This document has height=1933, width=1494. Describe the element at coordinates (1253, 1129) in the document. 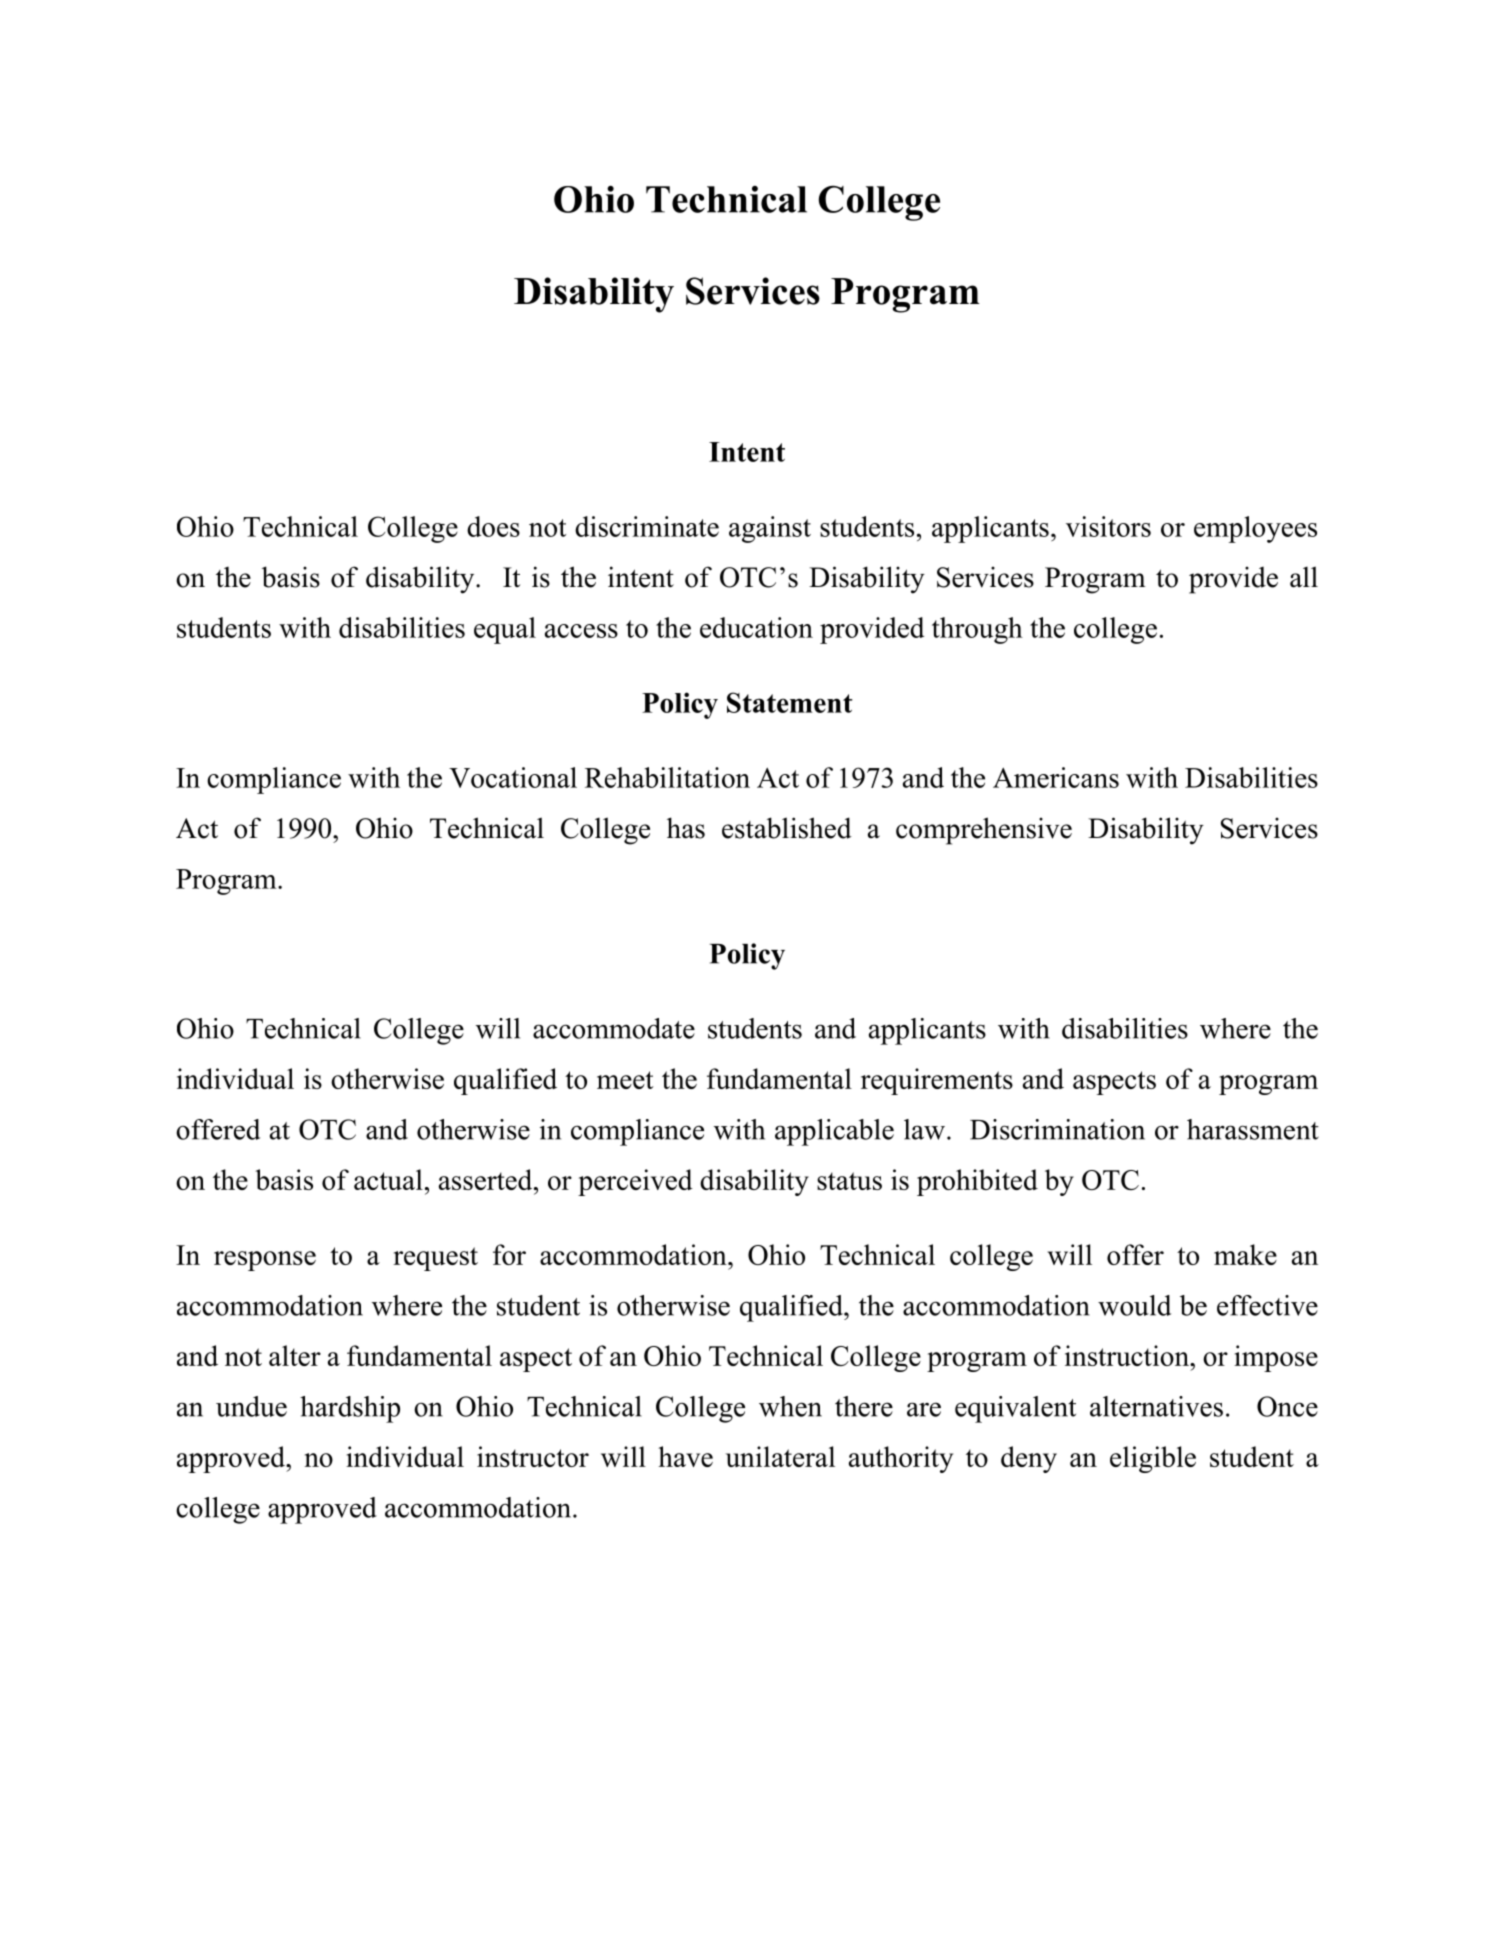

I see `harassment` at that location.
